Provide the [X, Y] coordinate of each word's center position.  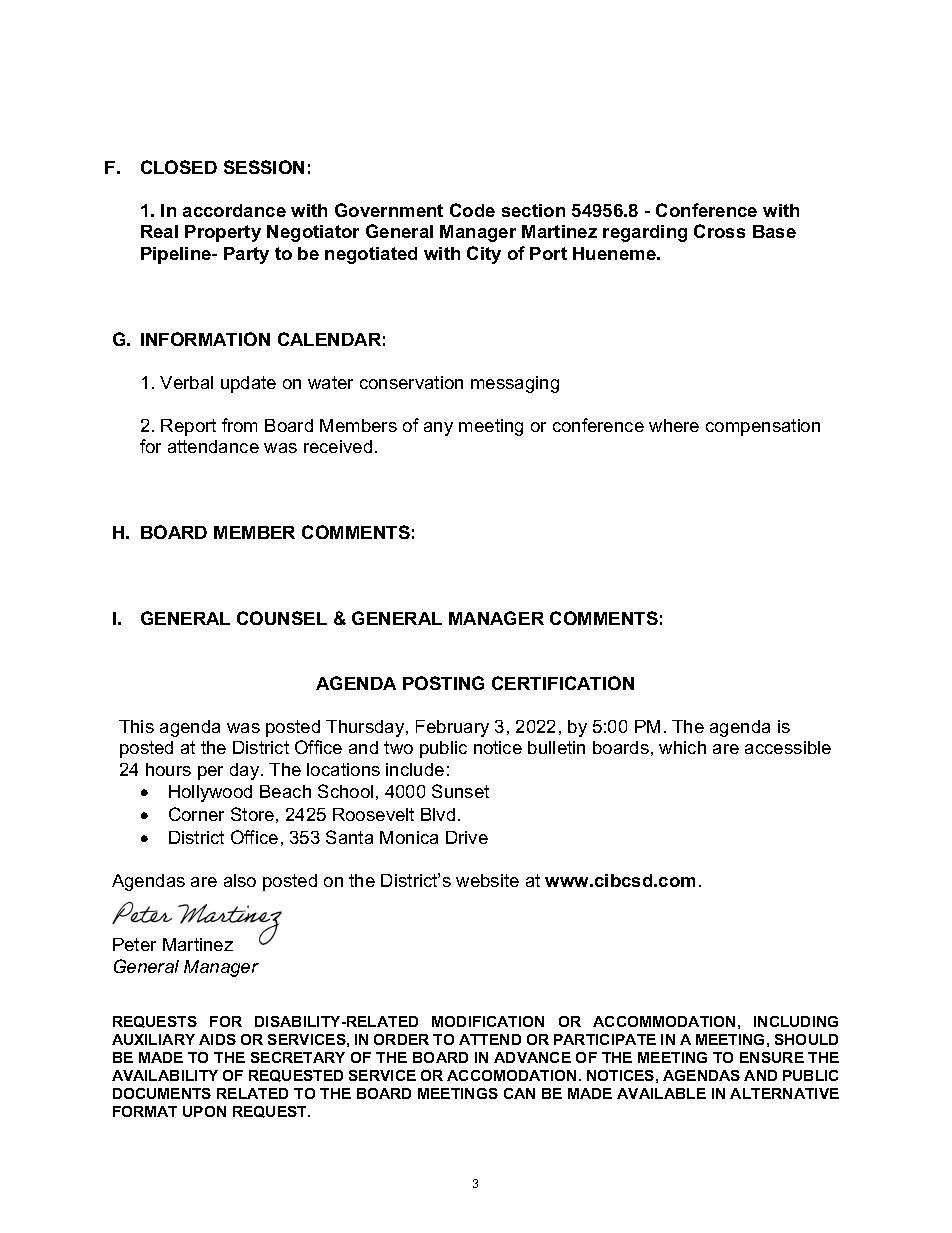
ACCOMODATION [511, 1075]
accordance [234, 210]
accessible [788, 747]
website [487, 880]
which [682, 747]
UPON [204, 1111]
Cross [719, 231]
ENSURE [772, 1057]
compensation [763, 427]
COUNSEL [282, 618]
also [240, 880]
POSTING [443, 683]
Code [472, 210]
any [438, 429]
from [239, 425]
